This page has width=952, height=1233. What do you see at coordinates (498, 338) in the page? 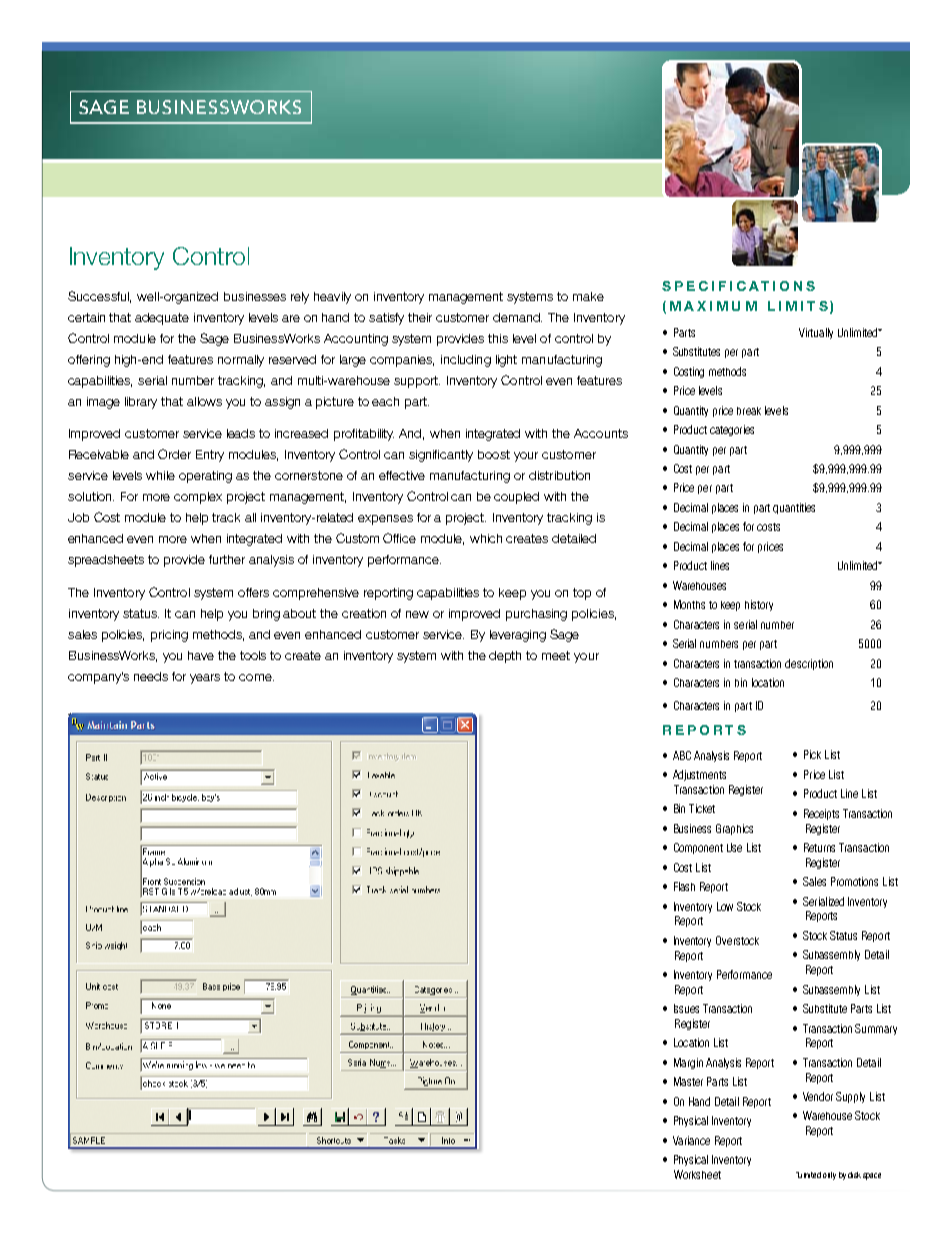
I see `this` at bounding box center [498, 338].
